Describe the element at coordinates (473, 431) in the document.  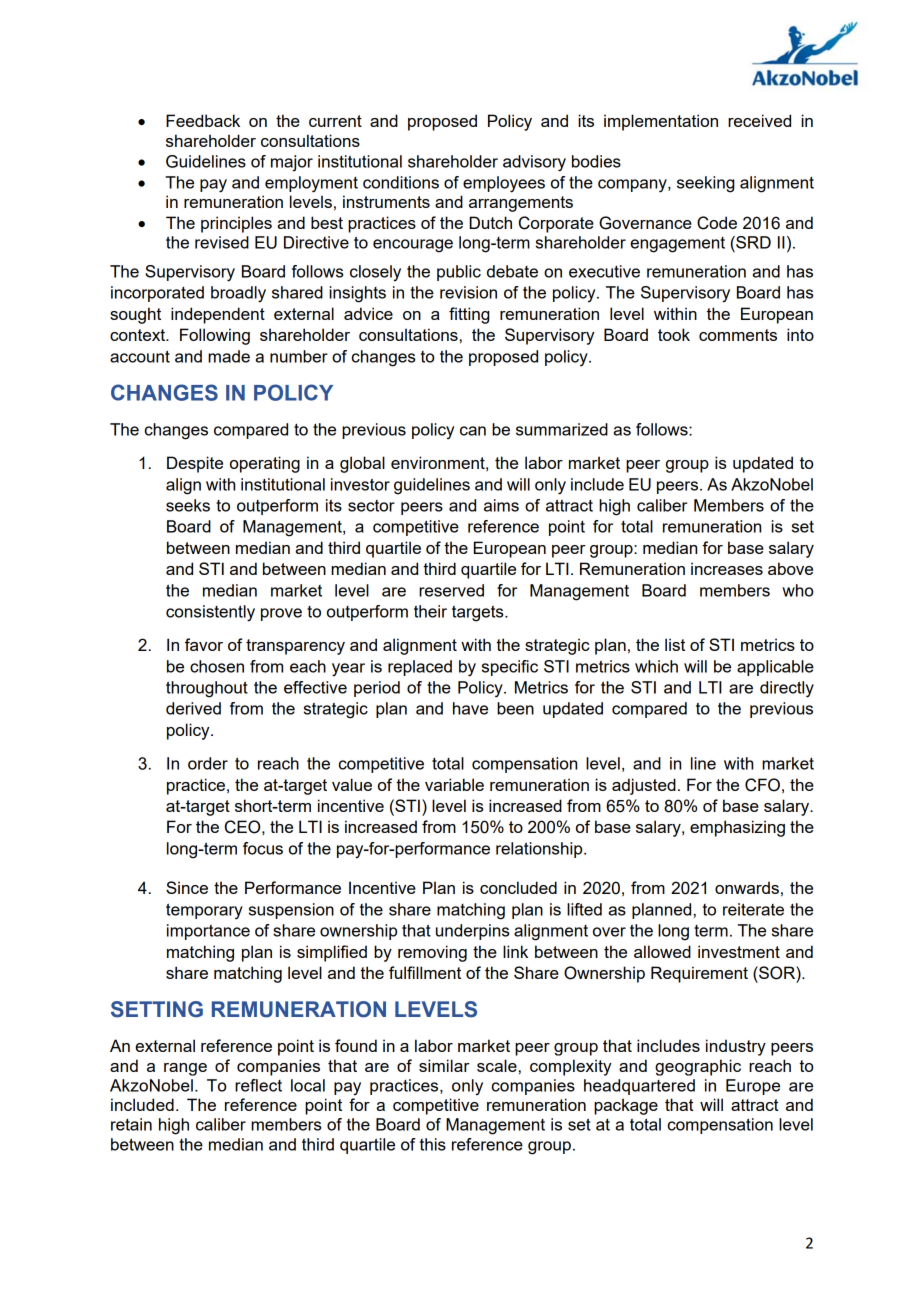
I see `can` at that location.
